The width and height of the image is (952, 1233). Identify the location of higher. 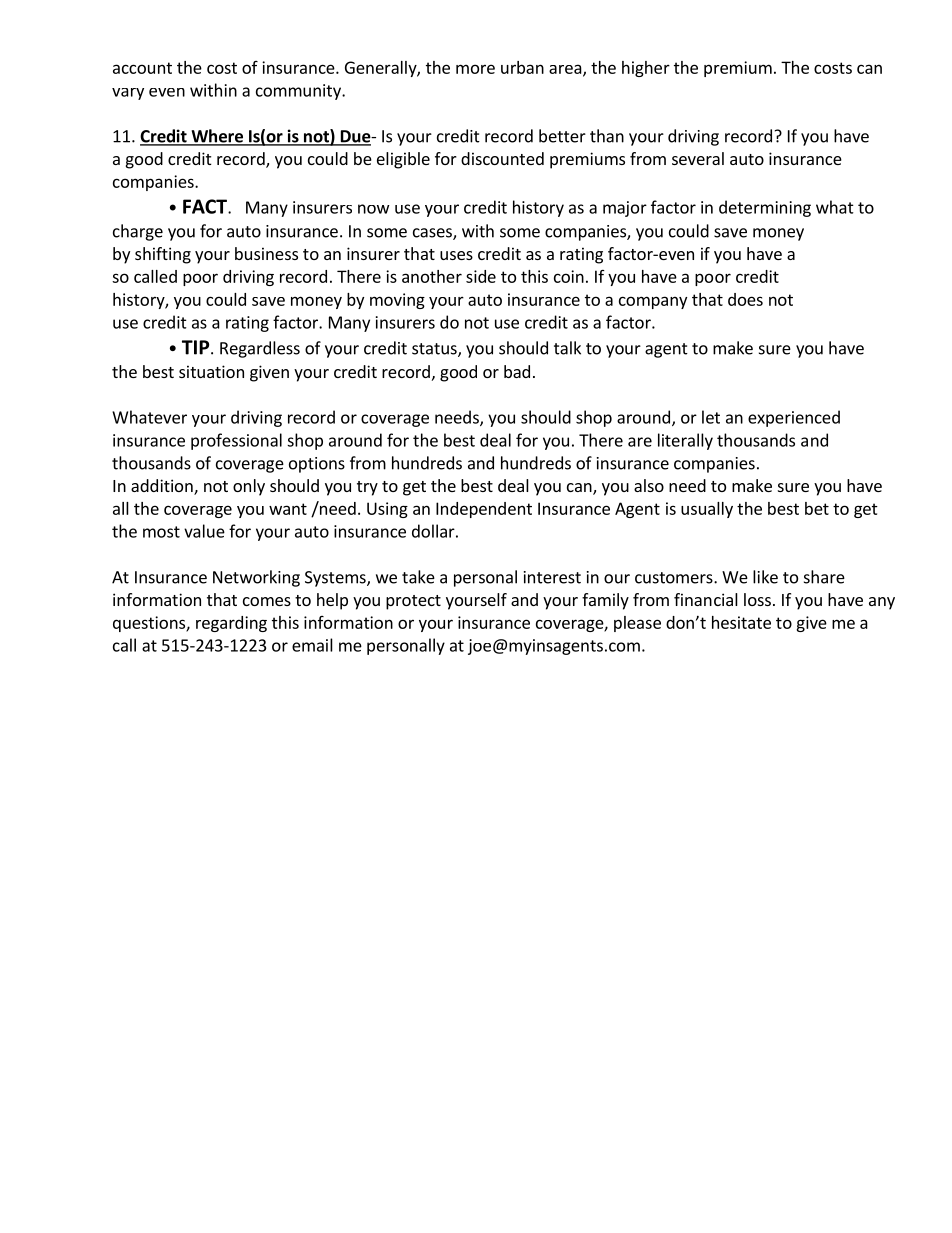
(646, 69).
